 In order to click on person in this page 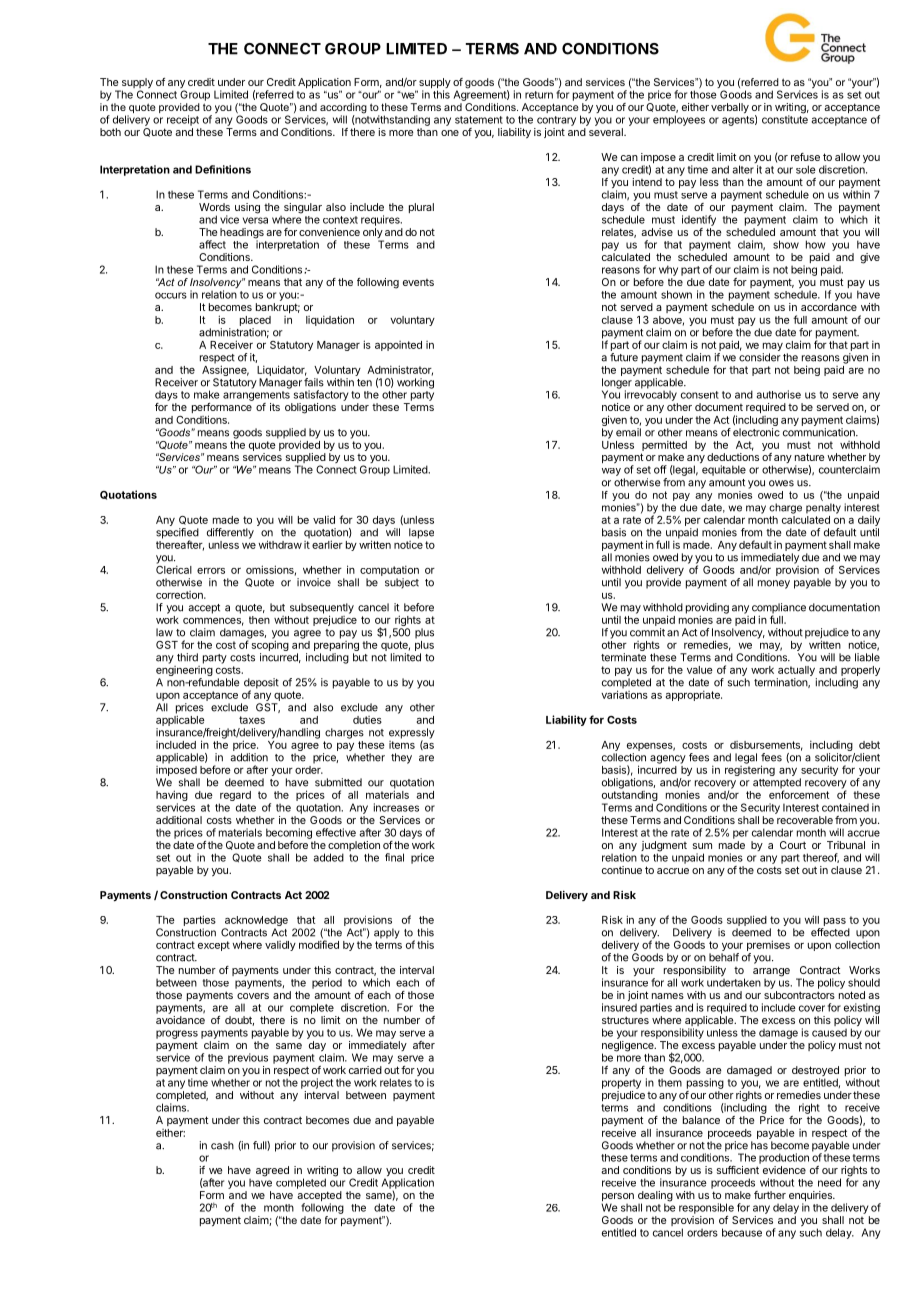, I will do `click(618, 1198)`.
